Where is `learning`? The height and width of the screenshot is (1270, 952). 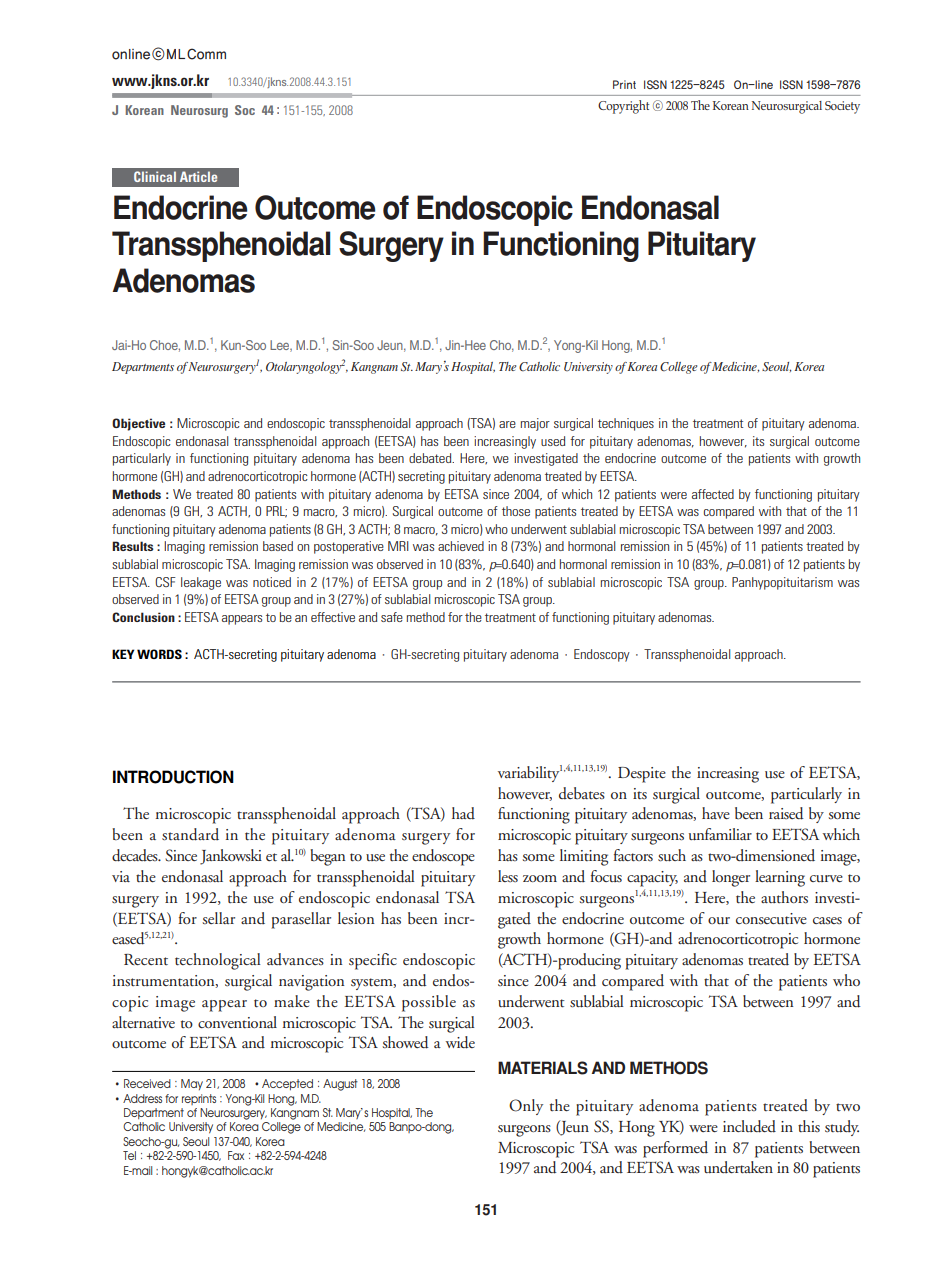
learning is located at coordinates (780, 878).
